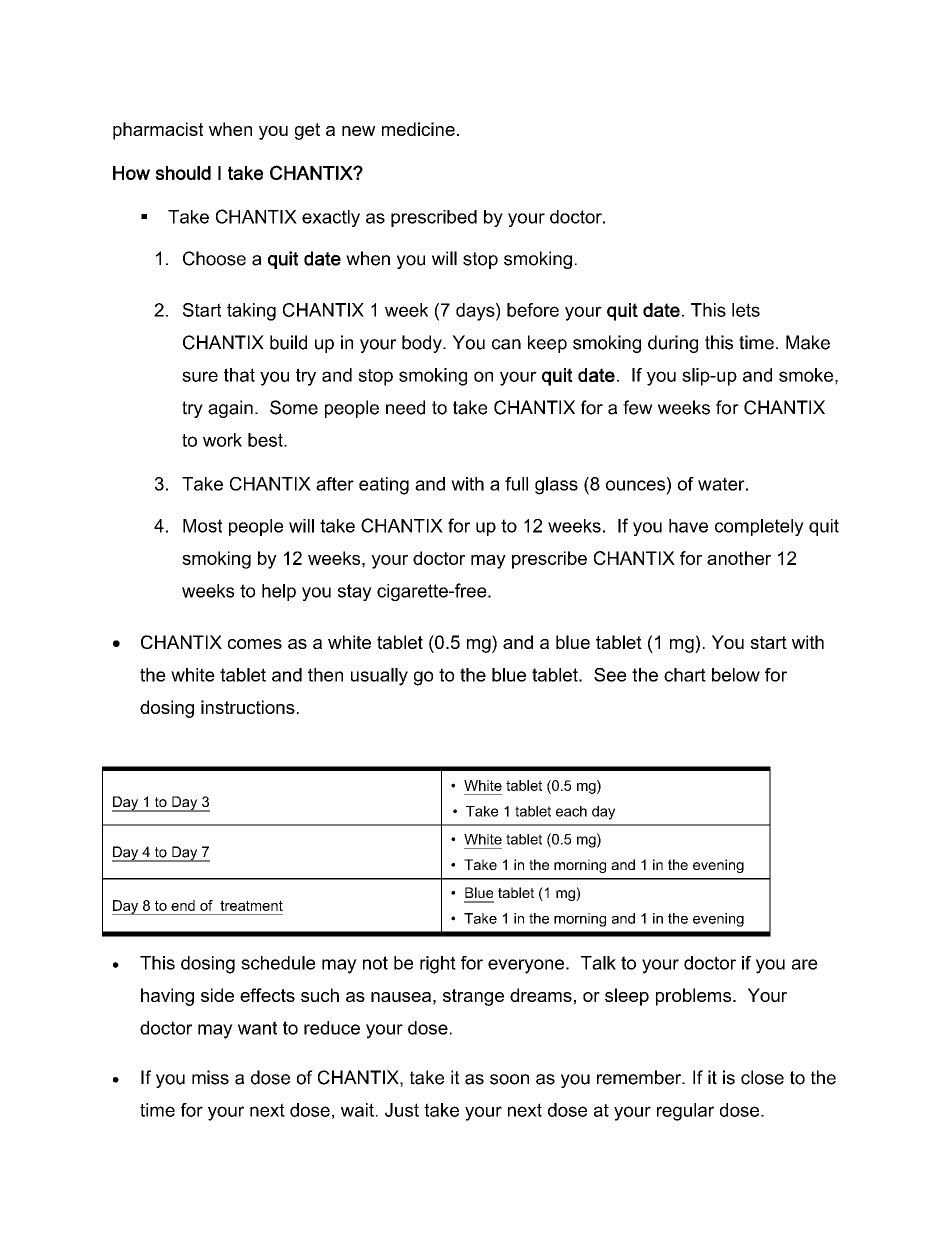 The width and height of the image is (952, 1233). What do you see at coordinates (746, 310) in the image?
I see `lets` at bounding box center [746, 310].
